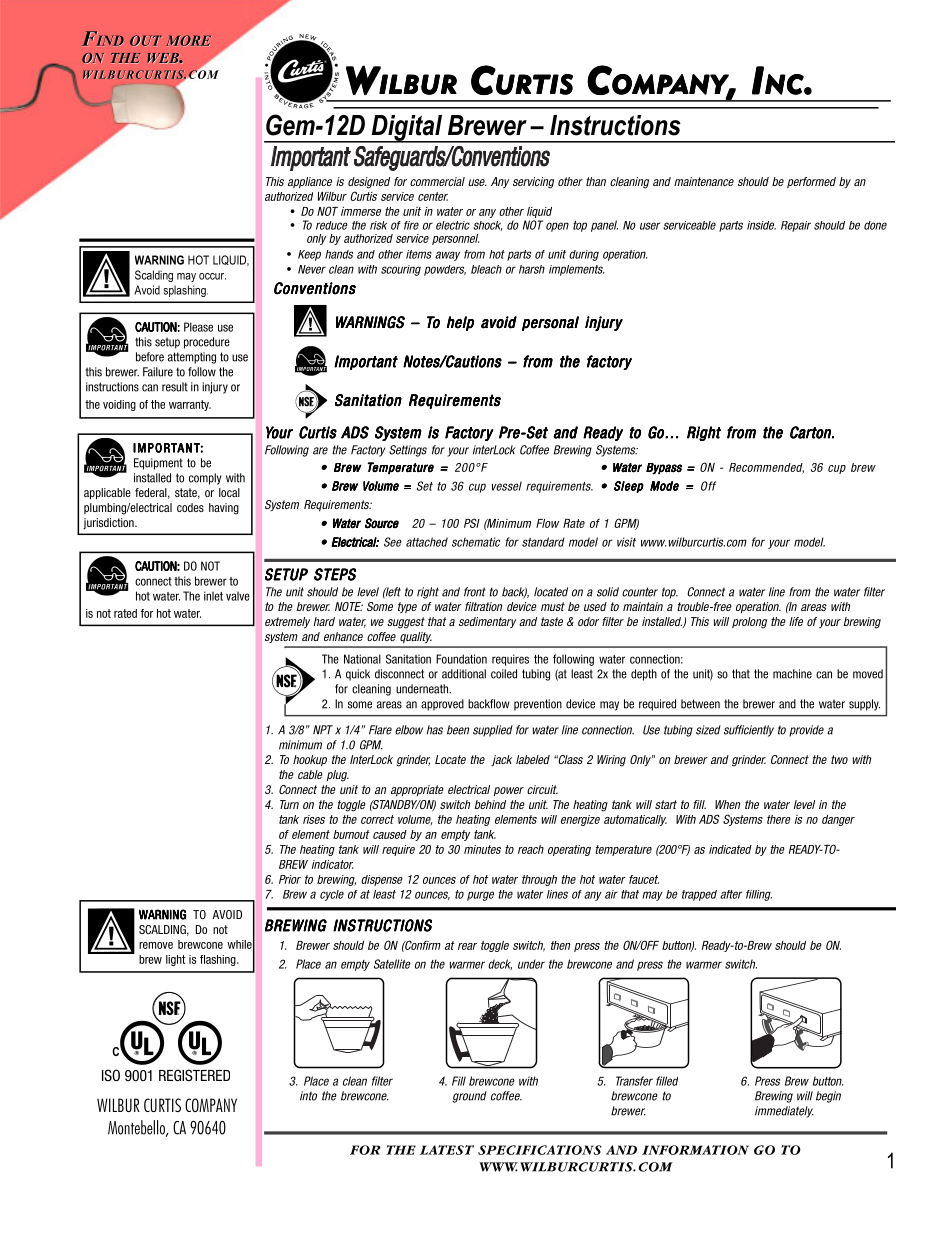 This screenshot has width=952, height=1233. What do you see at coordinates (796, 621) in the screenshot?
I see `life` at bounding box center [796, 621].
